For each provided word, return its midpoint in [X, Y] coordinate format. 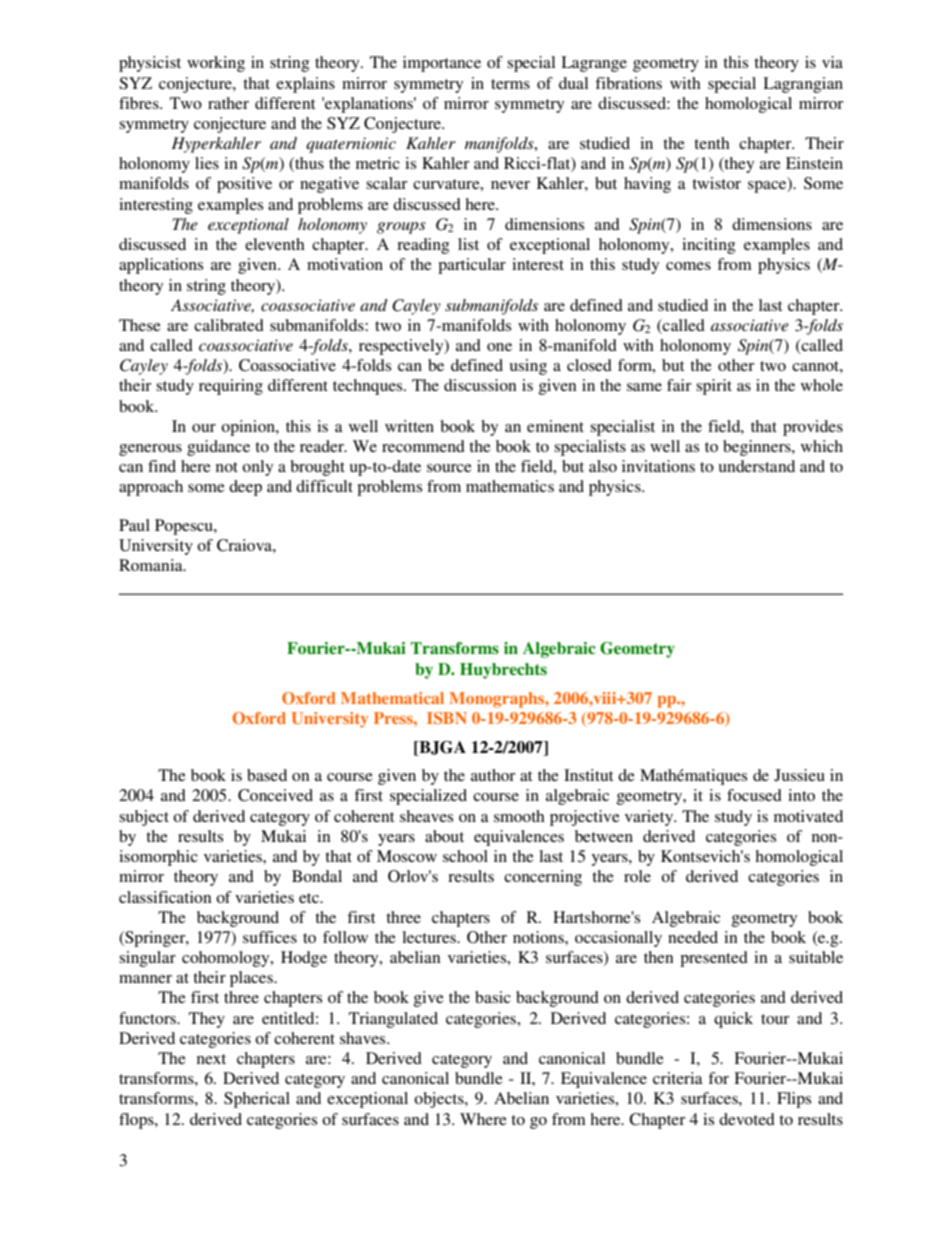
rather [228, 103]
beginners [758, 448]
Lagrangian [803, 85]
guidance [218, 448]
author [493, 775]
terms [510, 84]
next [211, 1059]
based [267, 775]
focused [754, 795]
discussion [480, 385]
